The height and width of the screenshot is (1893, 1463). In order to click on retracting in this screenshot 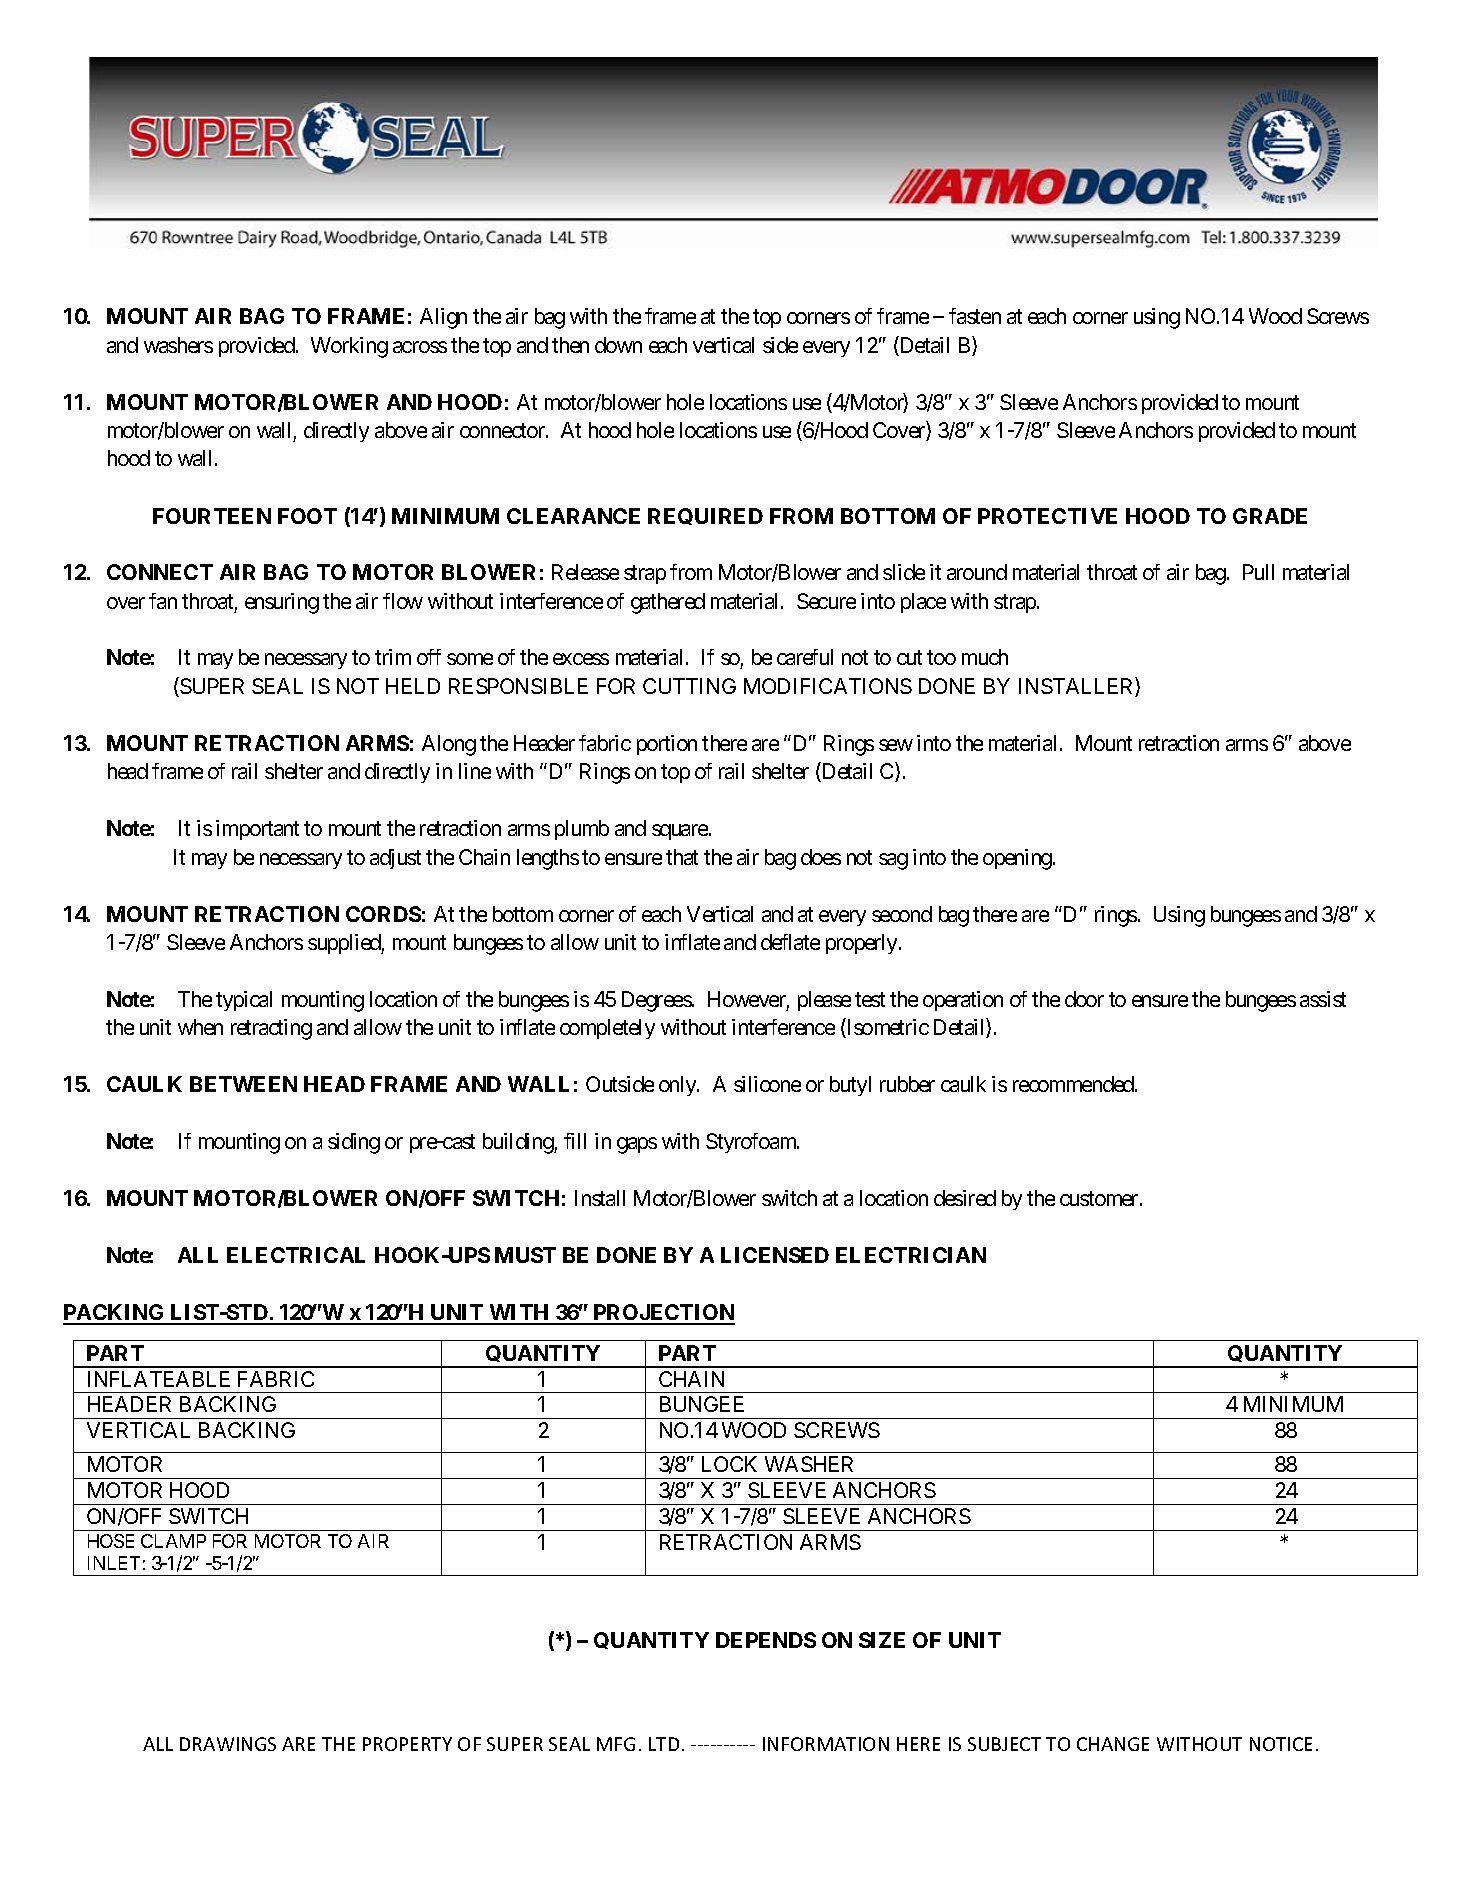, I will do `click(271, 1029)`.
